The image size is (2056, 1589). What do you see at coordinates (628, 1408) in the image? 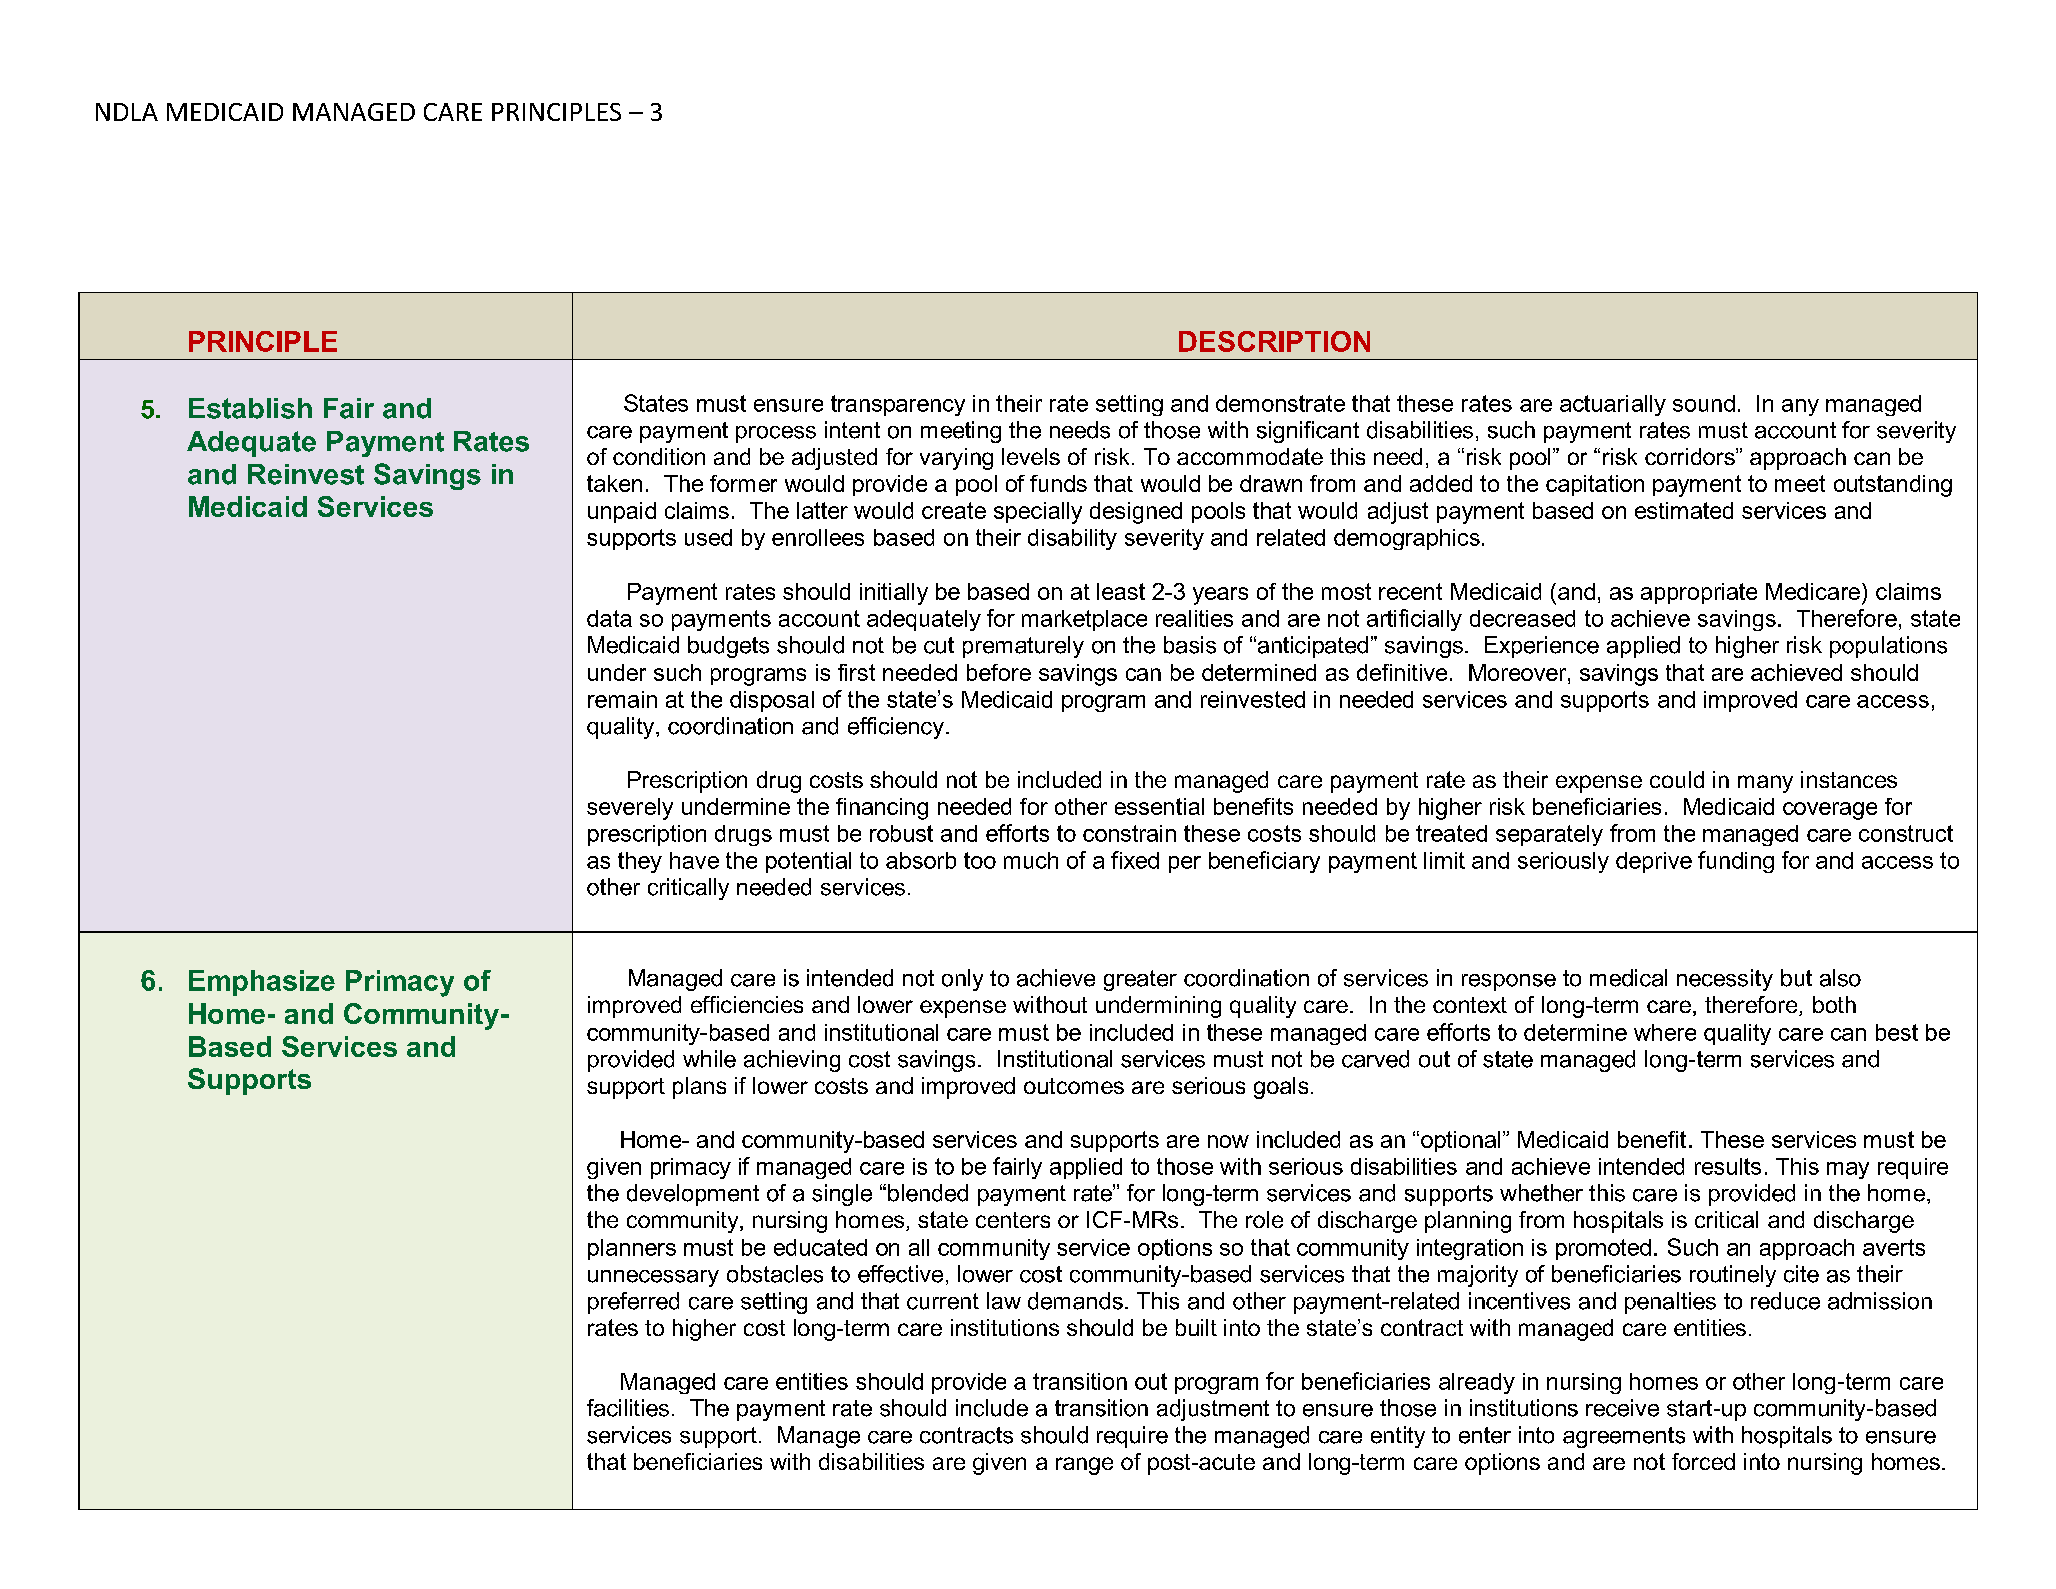
I see `facilities` at bounding box center [628, 1408].
